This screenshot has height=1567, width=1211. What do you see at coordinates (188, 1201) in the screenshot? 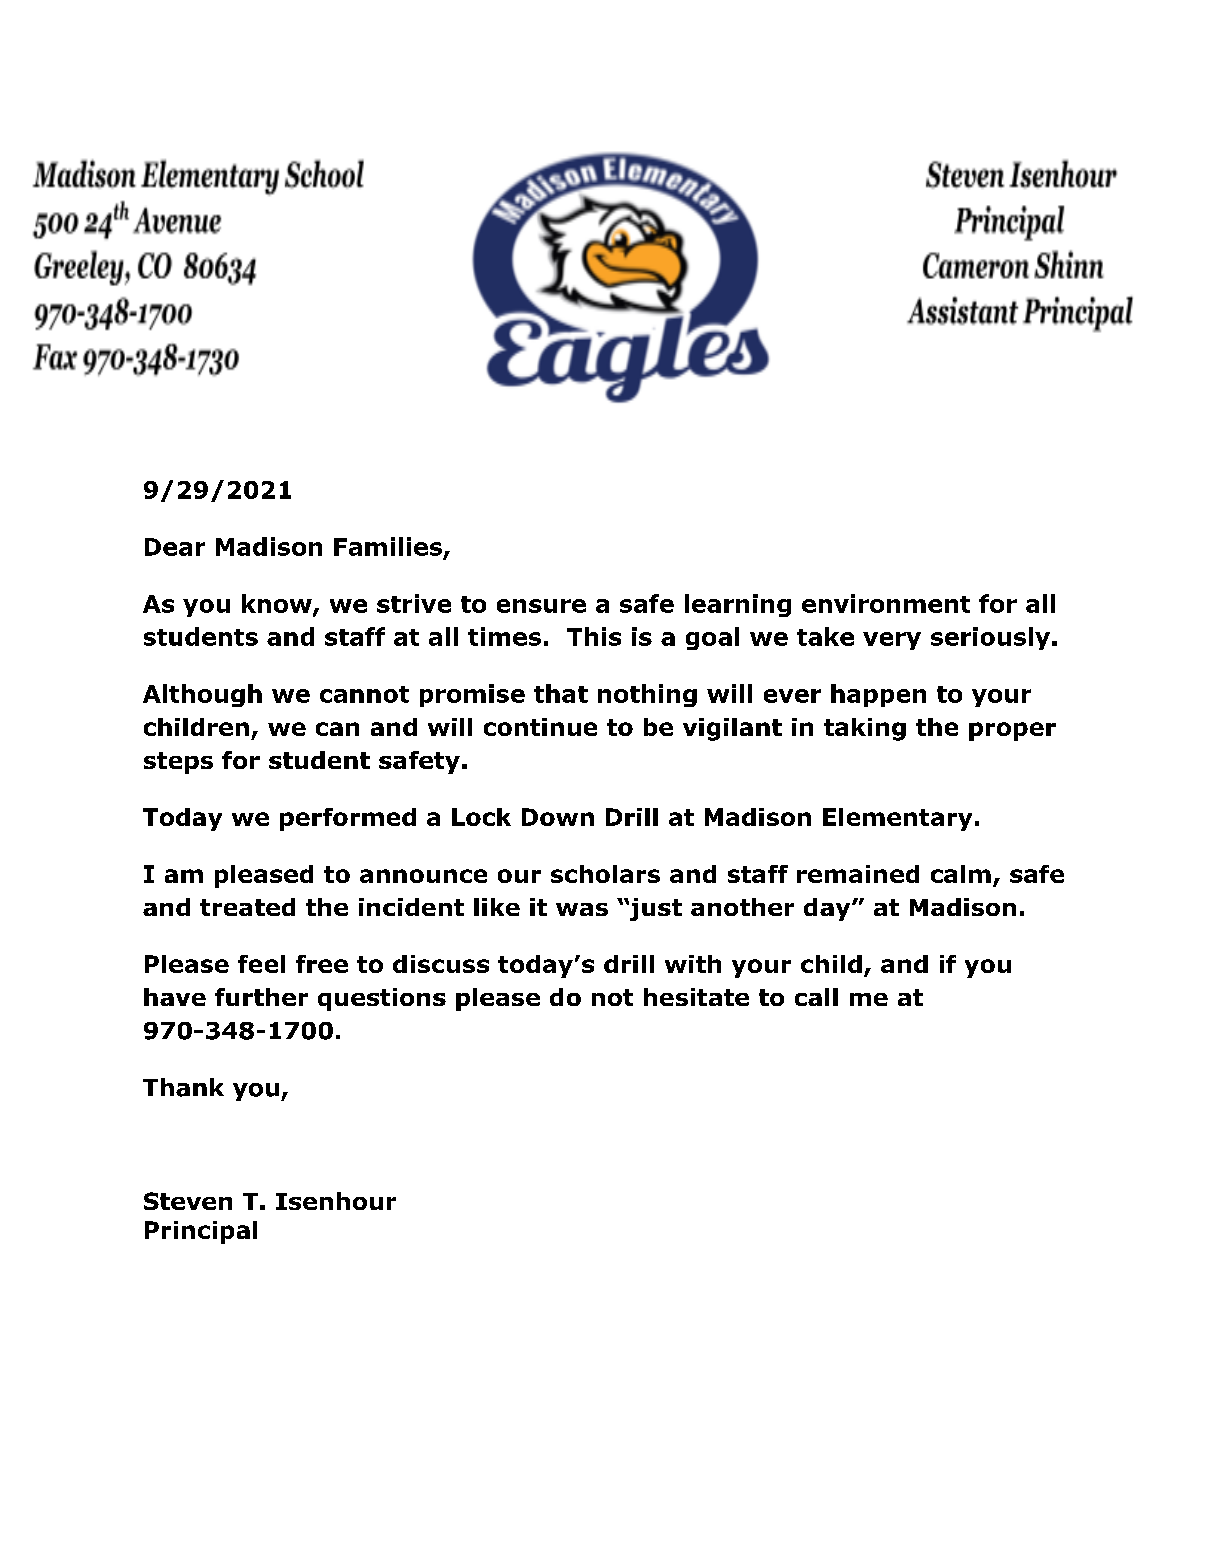
I see `Steven` at bounding box center [188, 1201].
